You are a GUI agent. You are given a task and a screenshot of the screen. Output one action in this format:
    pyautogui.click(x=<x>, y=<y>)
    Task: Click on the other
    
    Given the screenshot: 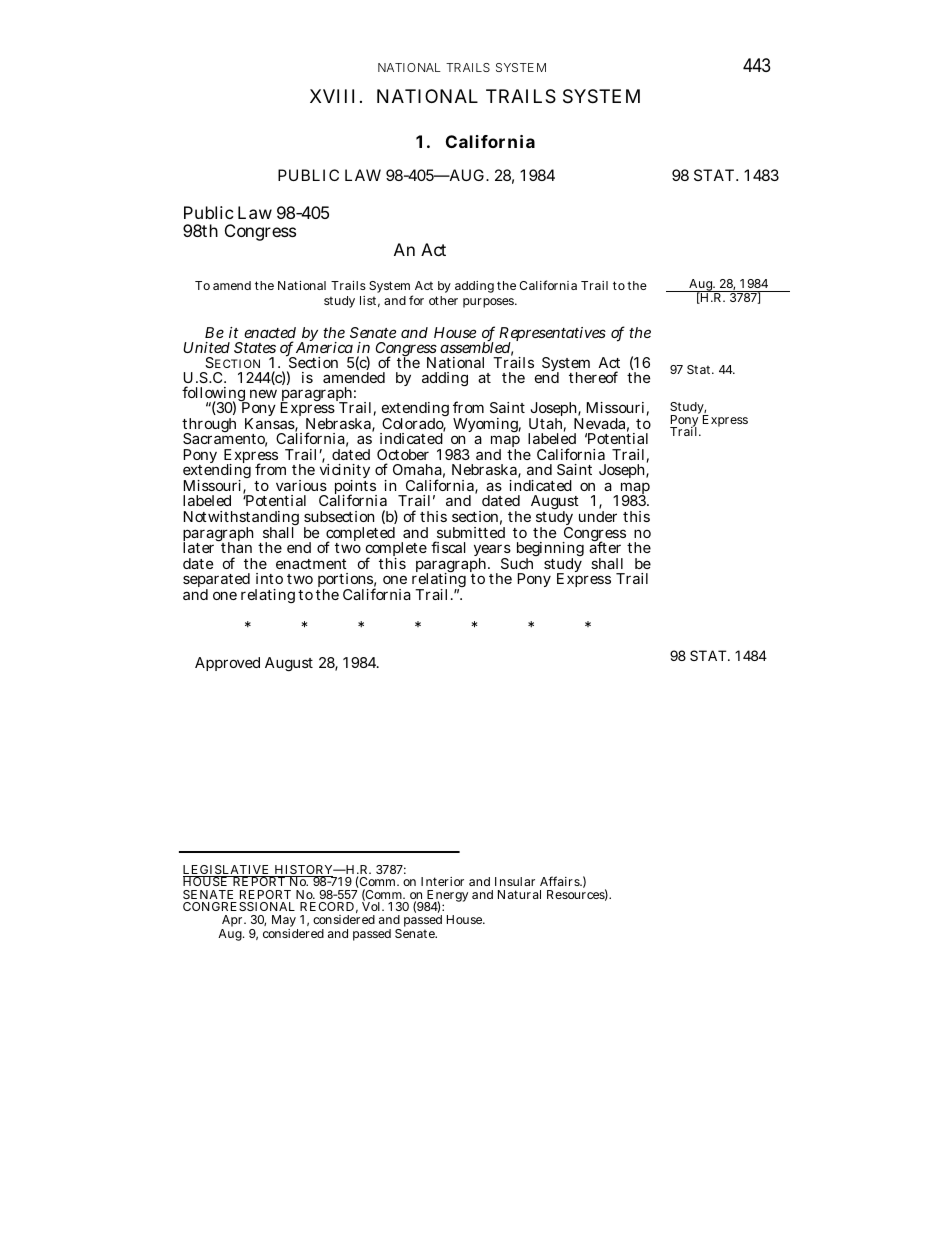 What is the action you would take?
    pyautogui.click(x=443, y=300)
